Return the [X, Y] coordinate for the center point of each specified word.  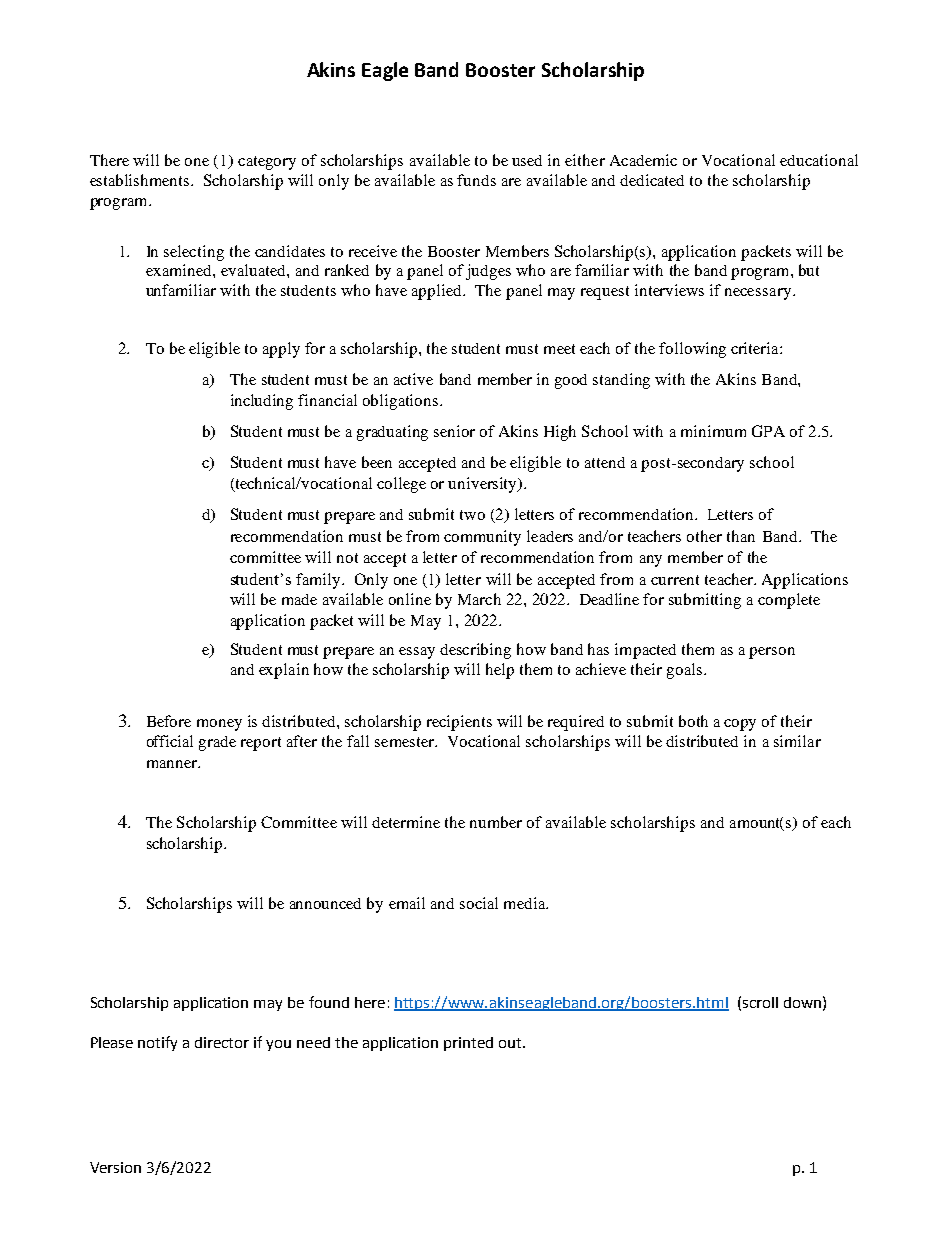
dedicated [652, 180]
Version [115, 1167]
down [802, 1002]
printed [468, 1044]
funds [476, 180]
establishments [141, 180]
